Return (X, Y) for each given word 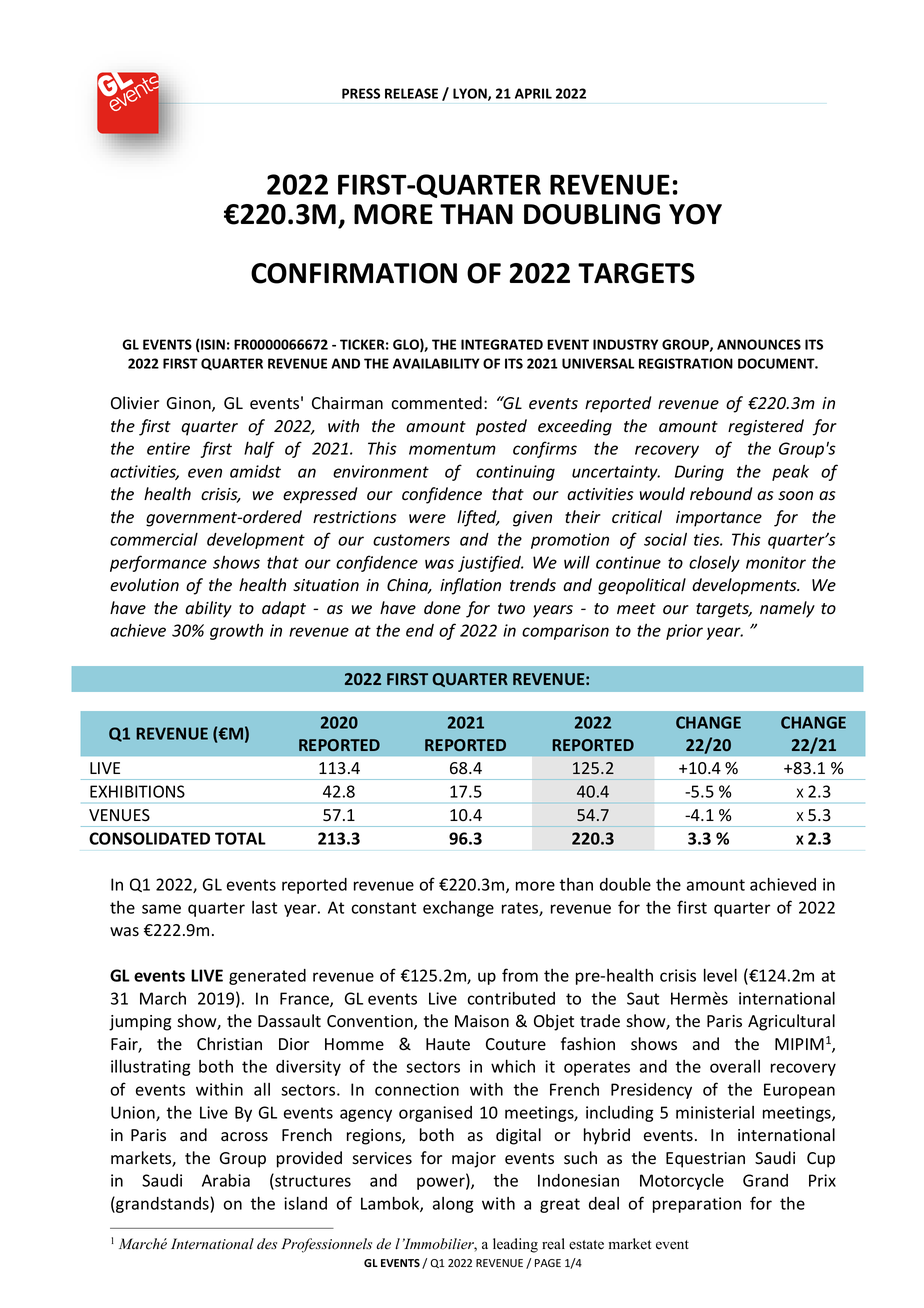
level (720, 975)
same (161, 909)
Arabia (226, 1180)
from (520, 975)
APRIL (533, 93)
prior (684, 632)
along (453, 1205)
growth (236, 632)
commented (436, 403)
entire (168, 448)
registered (766, 427)
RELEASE (411, 93)
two (511, 608)
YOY (695, 214)
